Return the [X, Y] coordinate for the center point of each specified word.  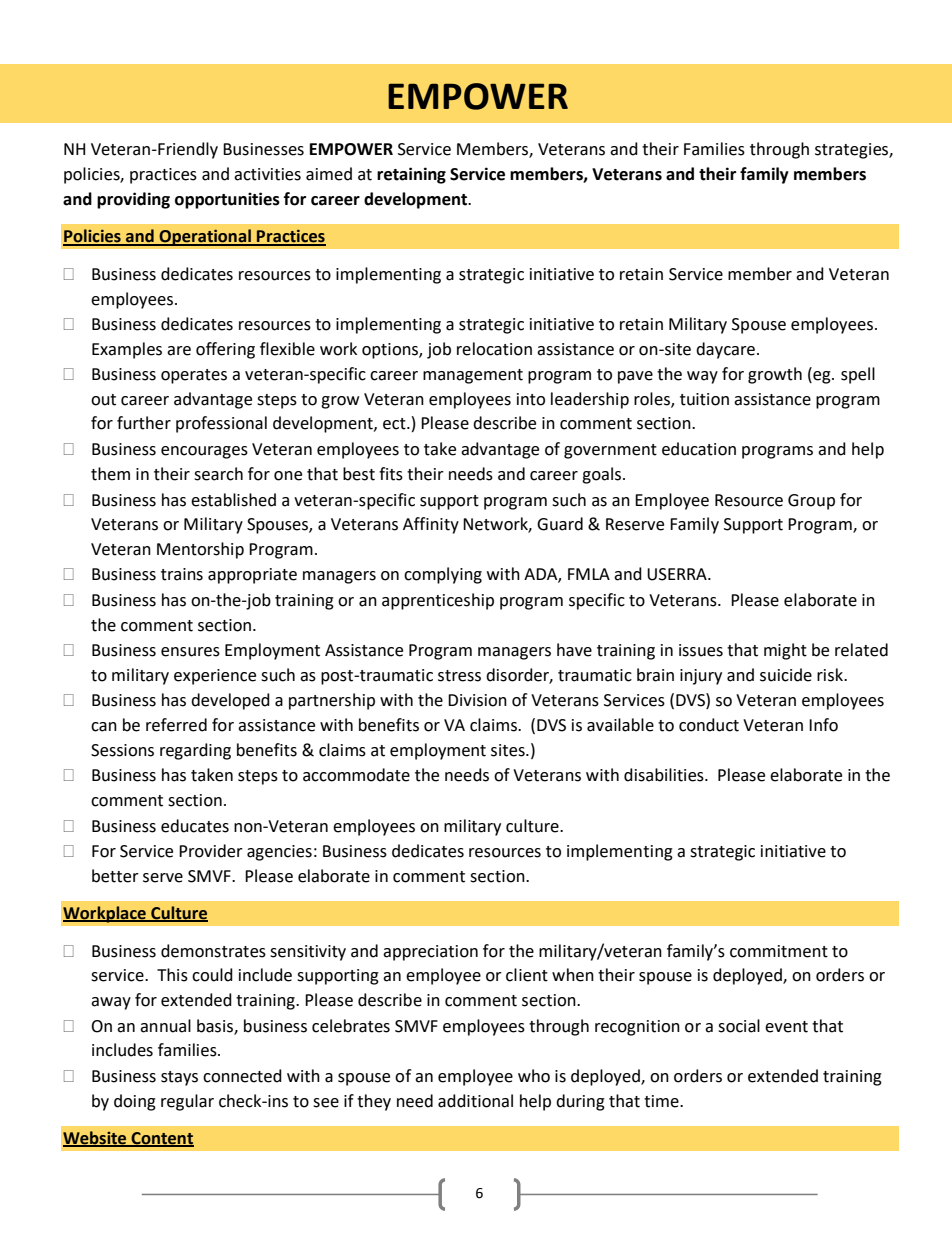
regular [187, 1102]
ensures [190, 652]
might [785, 651]
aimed [329, 174]
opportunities [227, 200]
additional [475, 1101]
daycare [725, 350]
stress [459, 676]
